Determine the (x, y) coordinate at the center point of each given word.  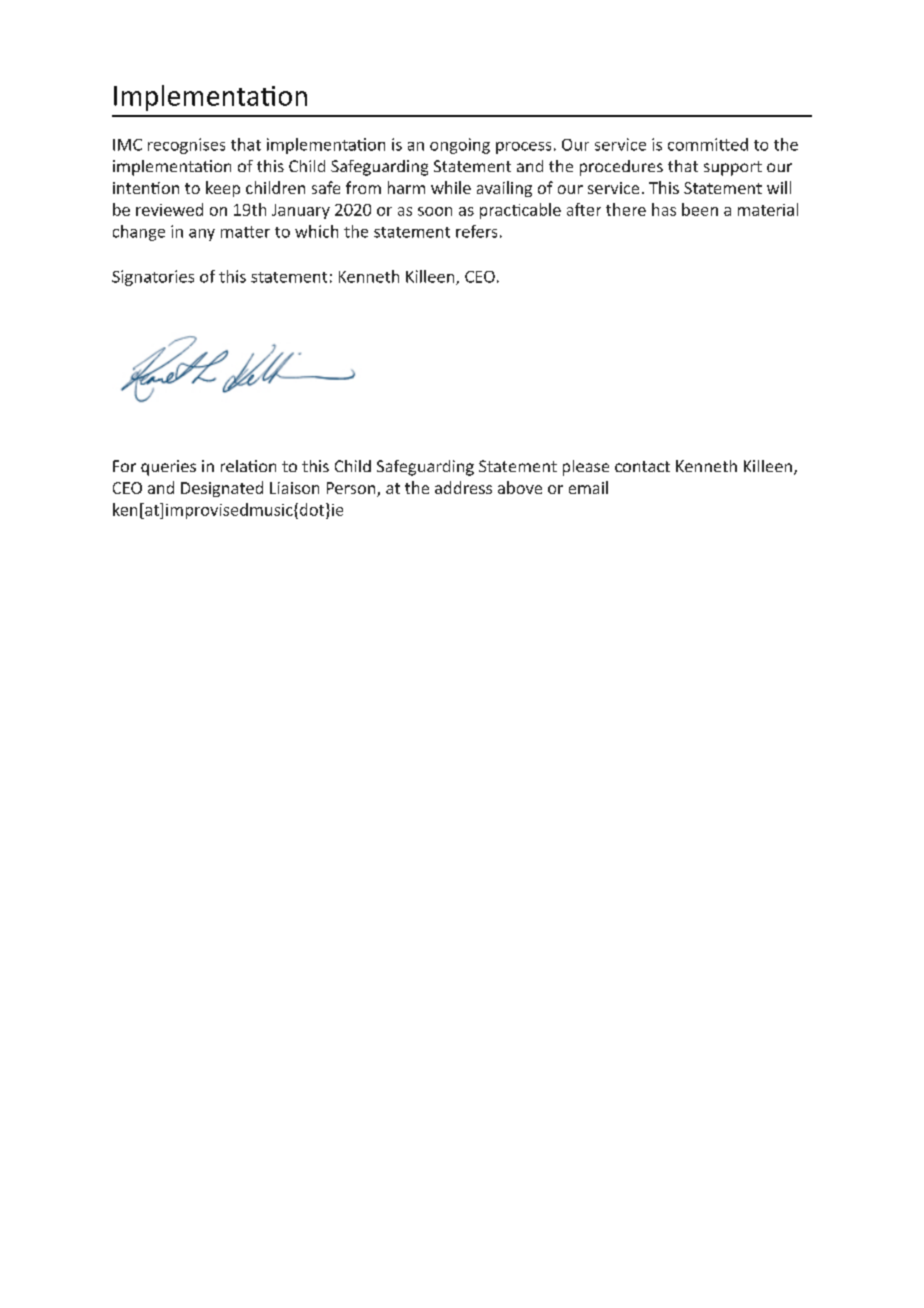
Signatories (153, 278)
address (463, 487)
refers (476, 231)
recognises (186, 146)
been (700, 209)
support (733, 168)
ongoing (460, 146)
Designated (222, 489)
